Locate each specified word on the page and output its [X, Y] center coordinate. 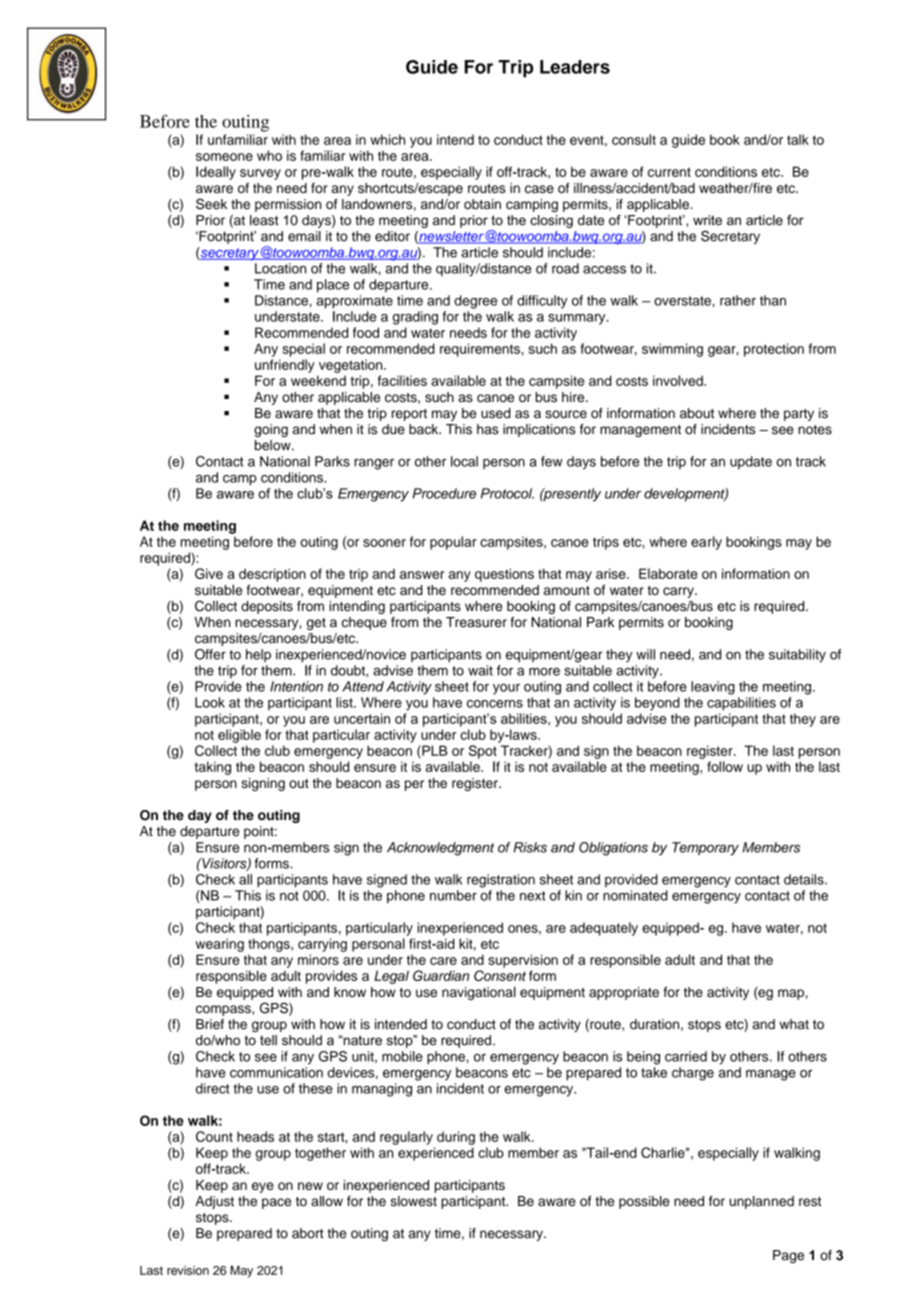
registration [501, 881]
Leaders [575, 67]
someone [224, 157]
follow [725, 766]
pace [276, 1203]
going [271, 430]
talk [798, 139]
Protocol [507, 493]
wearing [220, 945]
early [706, 543]
